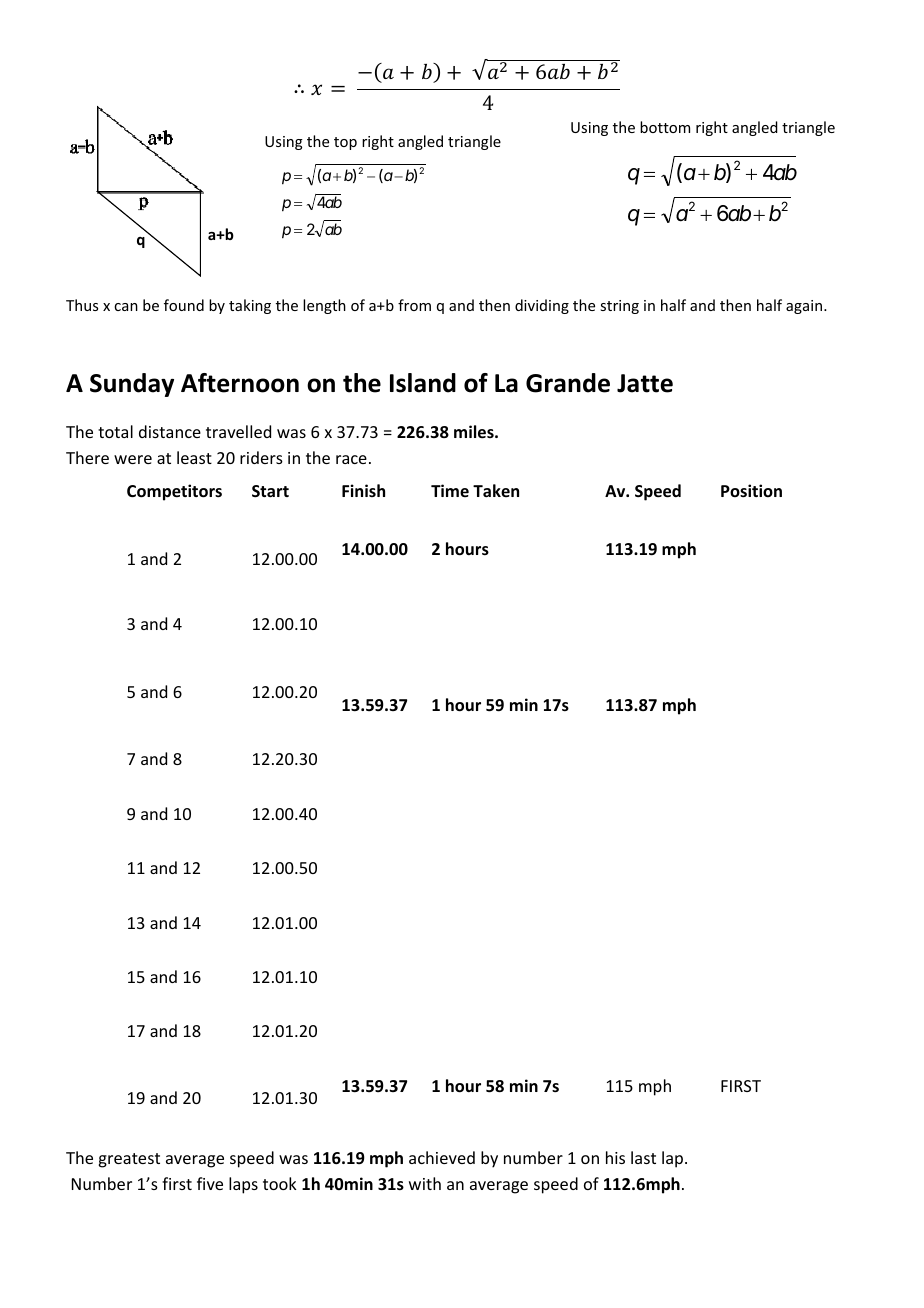  Describe the element at coordinates (270, 491) in the page. I see `Start` at that location.
